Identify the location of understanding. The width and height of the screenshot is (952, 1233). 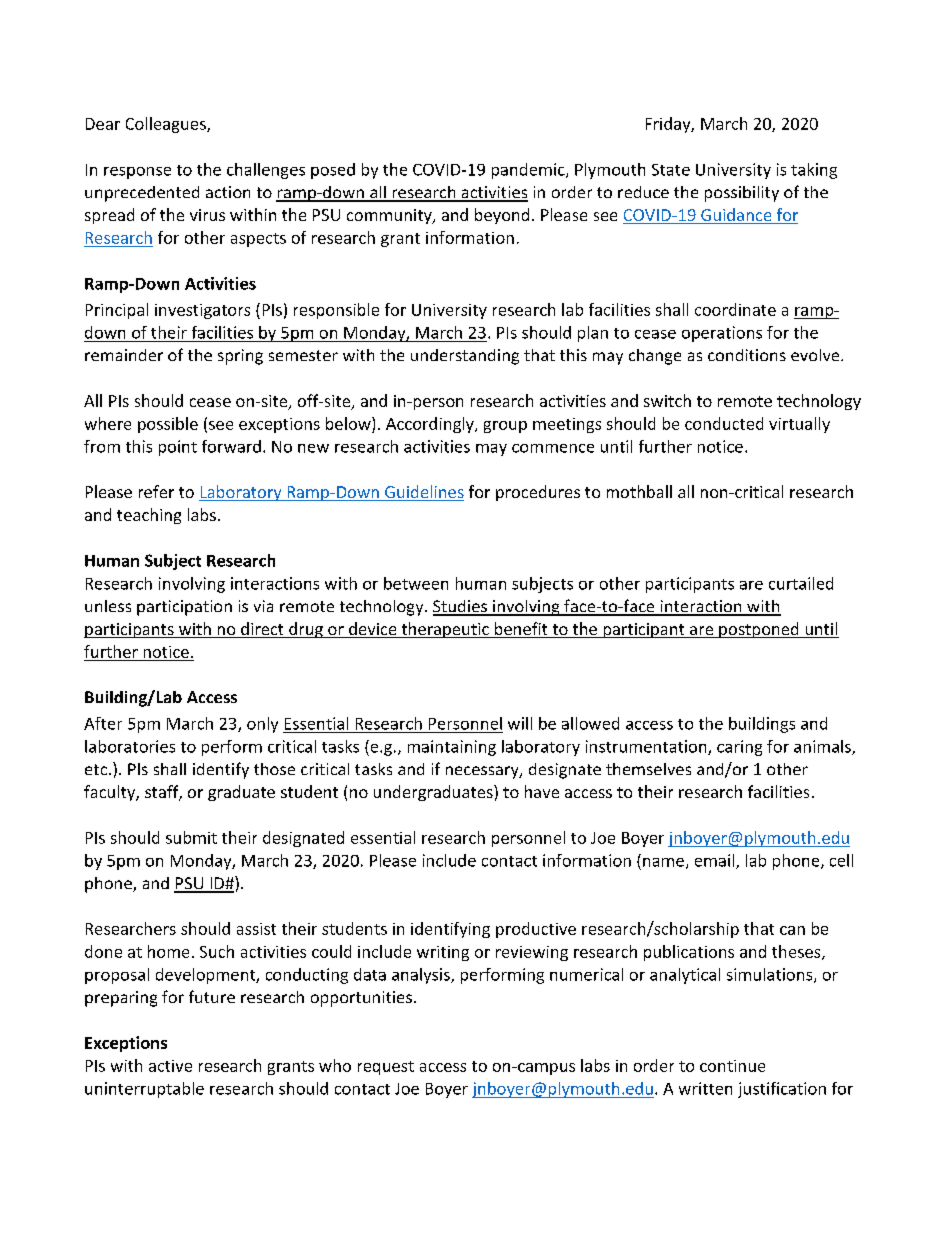
(465, 357).
